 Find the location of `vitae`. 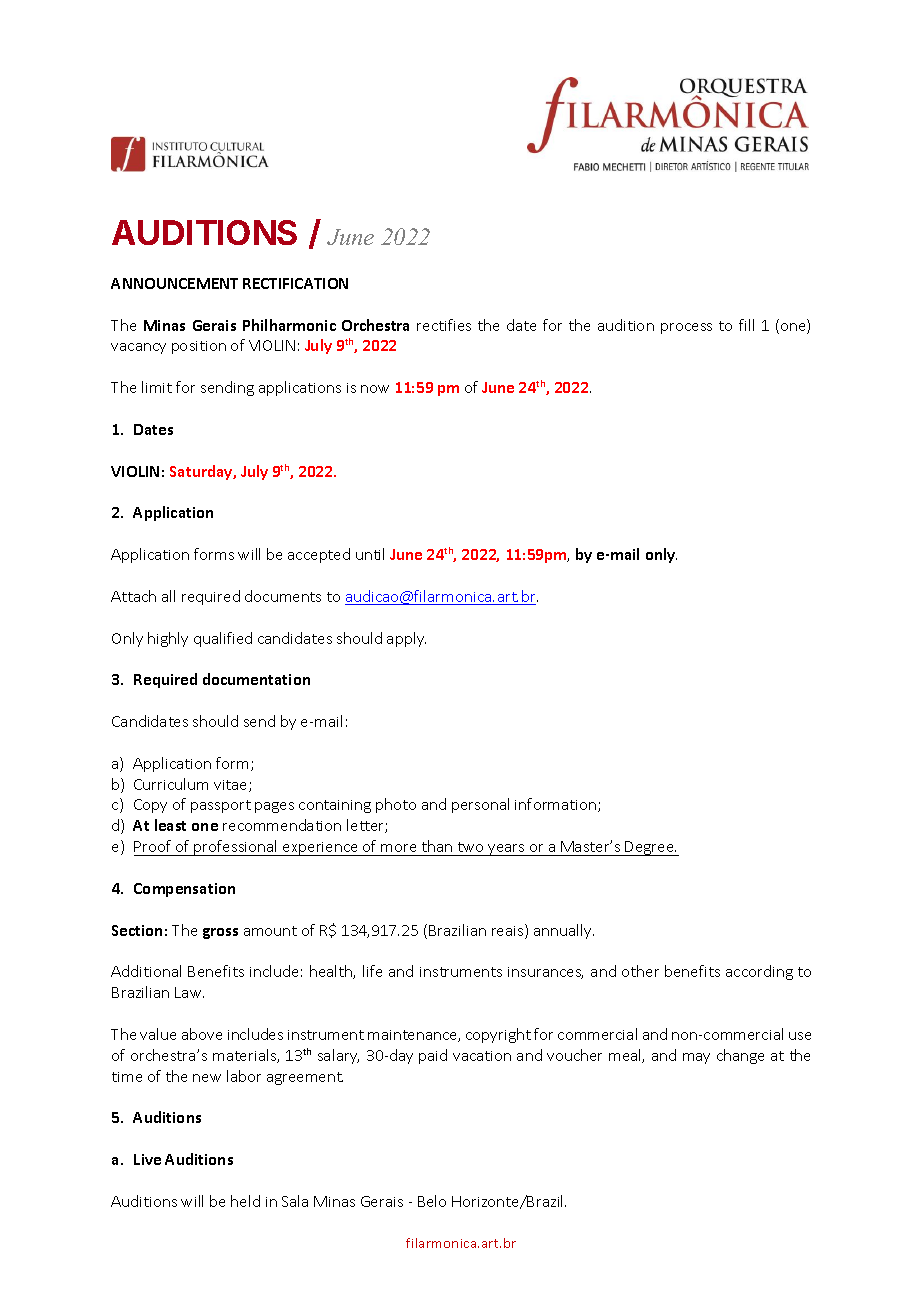

vitae is located at coordinates (232, 786).
